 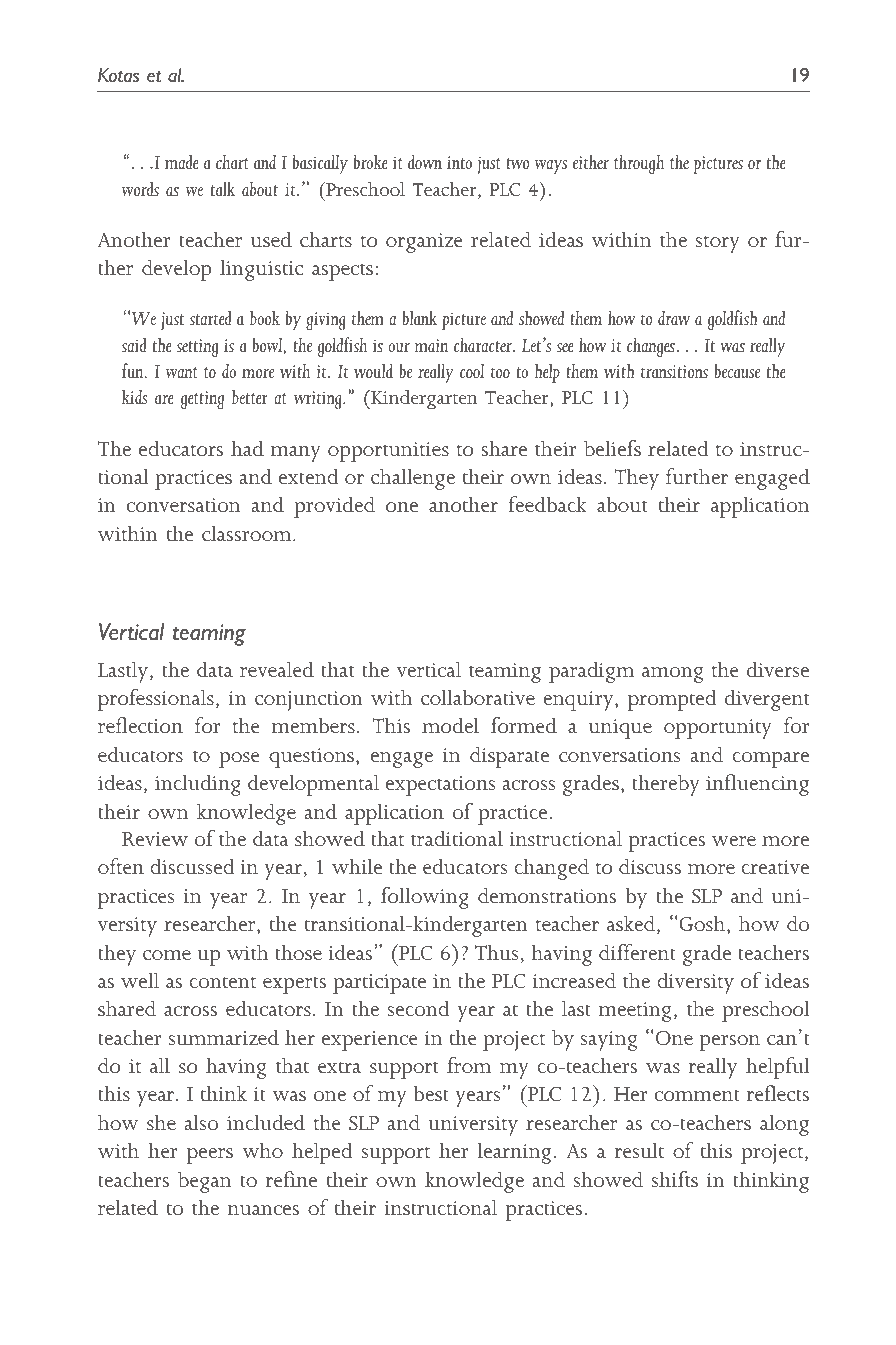 I want to click on talk, so click(x=223, y=189).
